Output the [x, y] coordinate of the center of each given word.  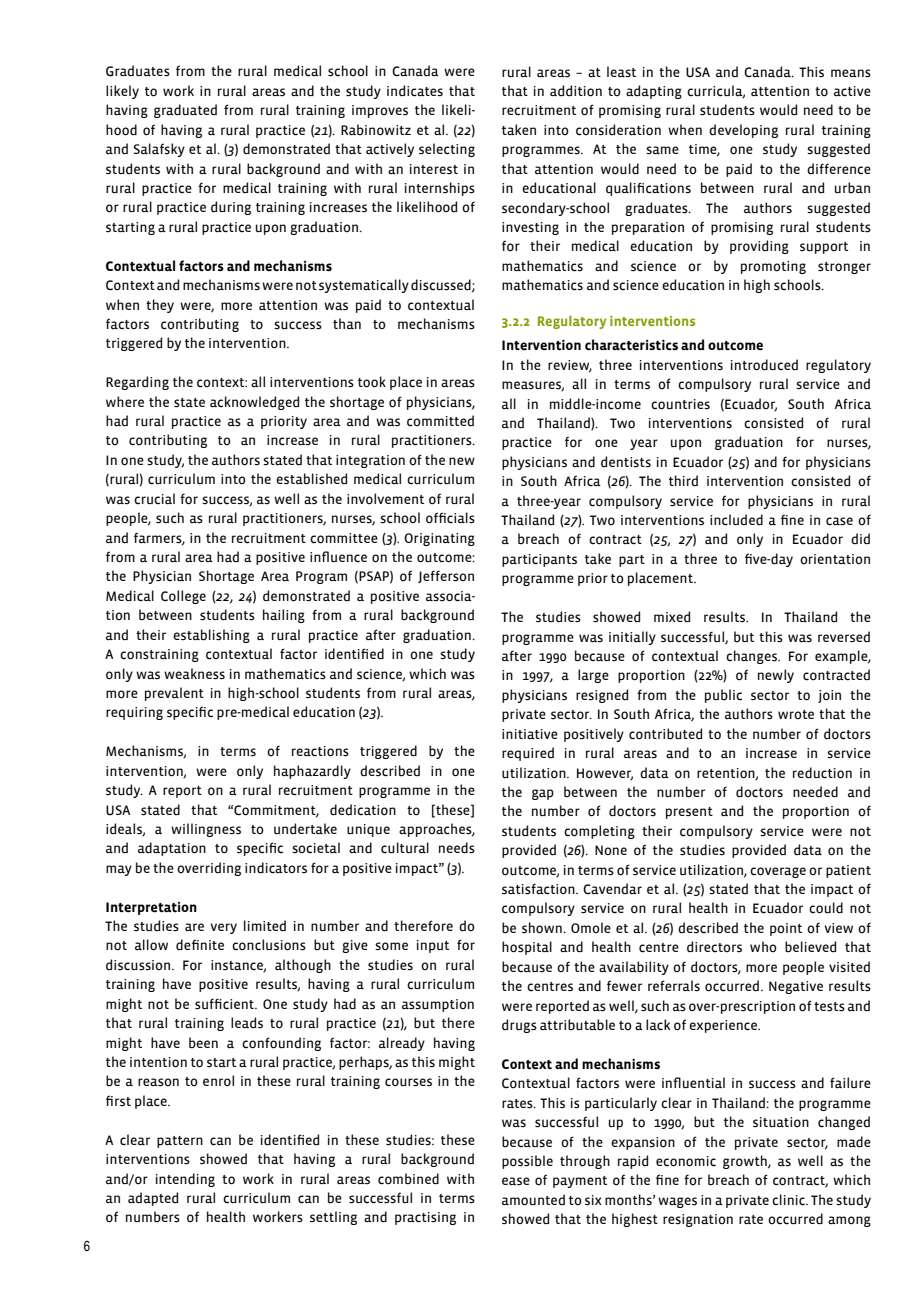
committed [440, 421]
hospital [527, 948]
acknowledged [254, 403]
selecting [447, 150]
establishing [211, 636]
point [786, 929]
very [223, 928]
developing [743, 131]
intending [185, 1180]
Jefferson [446, 576]
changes [752, 657]
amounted [533, 1200]
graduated [185, 111]
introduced [764, 365]
